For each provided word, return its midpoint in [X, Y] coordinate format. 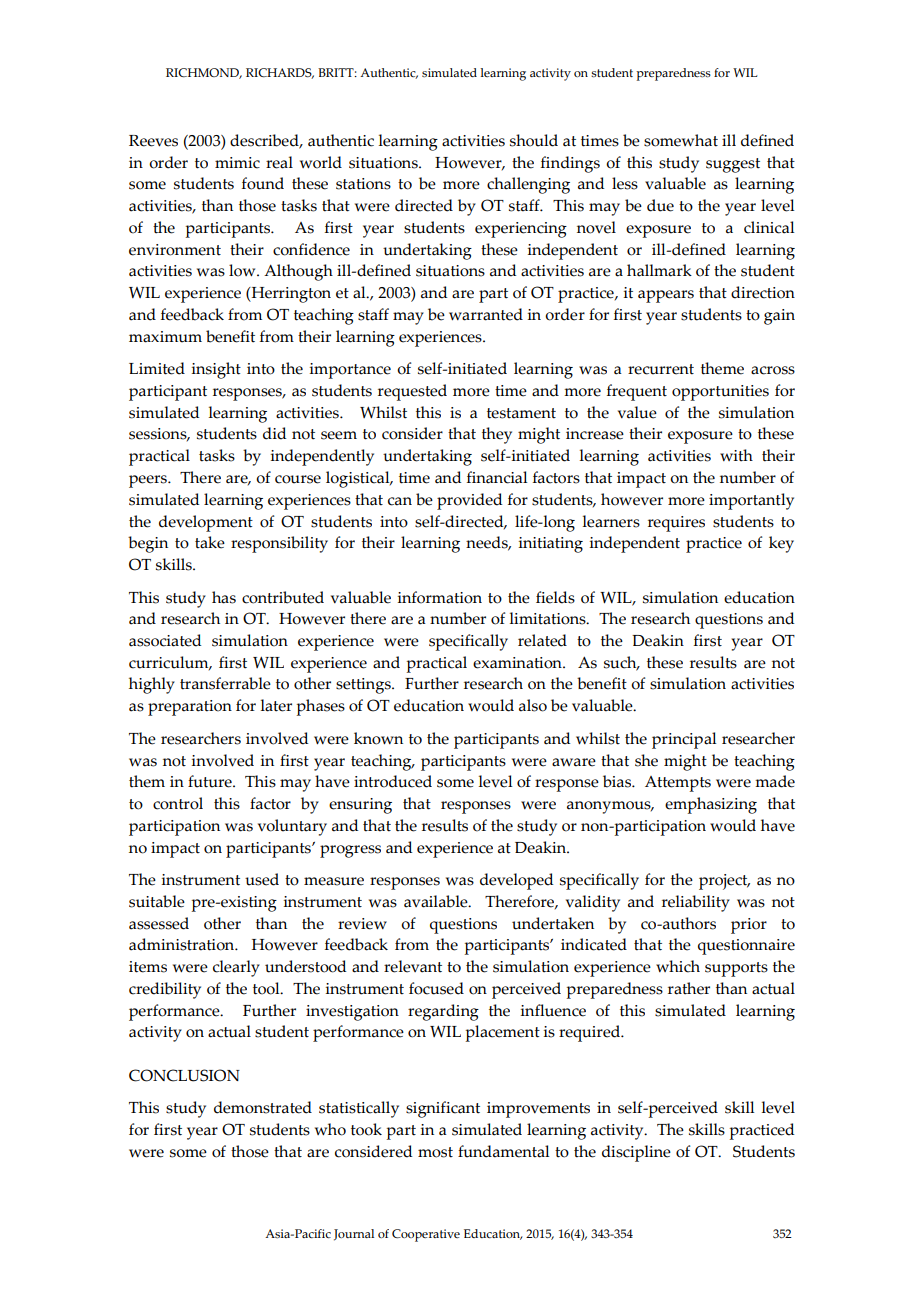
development [206, 523]
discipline [636, 1153]
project [724, 882]
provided [469, 501]
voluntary [292, 827]
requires [676, 524]
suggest [733, 165]
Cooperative [426, 1235]
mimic [237, 163]
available [437, 901]
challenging [528, 185]
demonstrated [263, 1107]
